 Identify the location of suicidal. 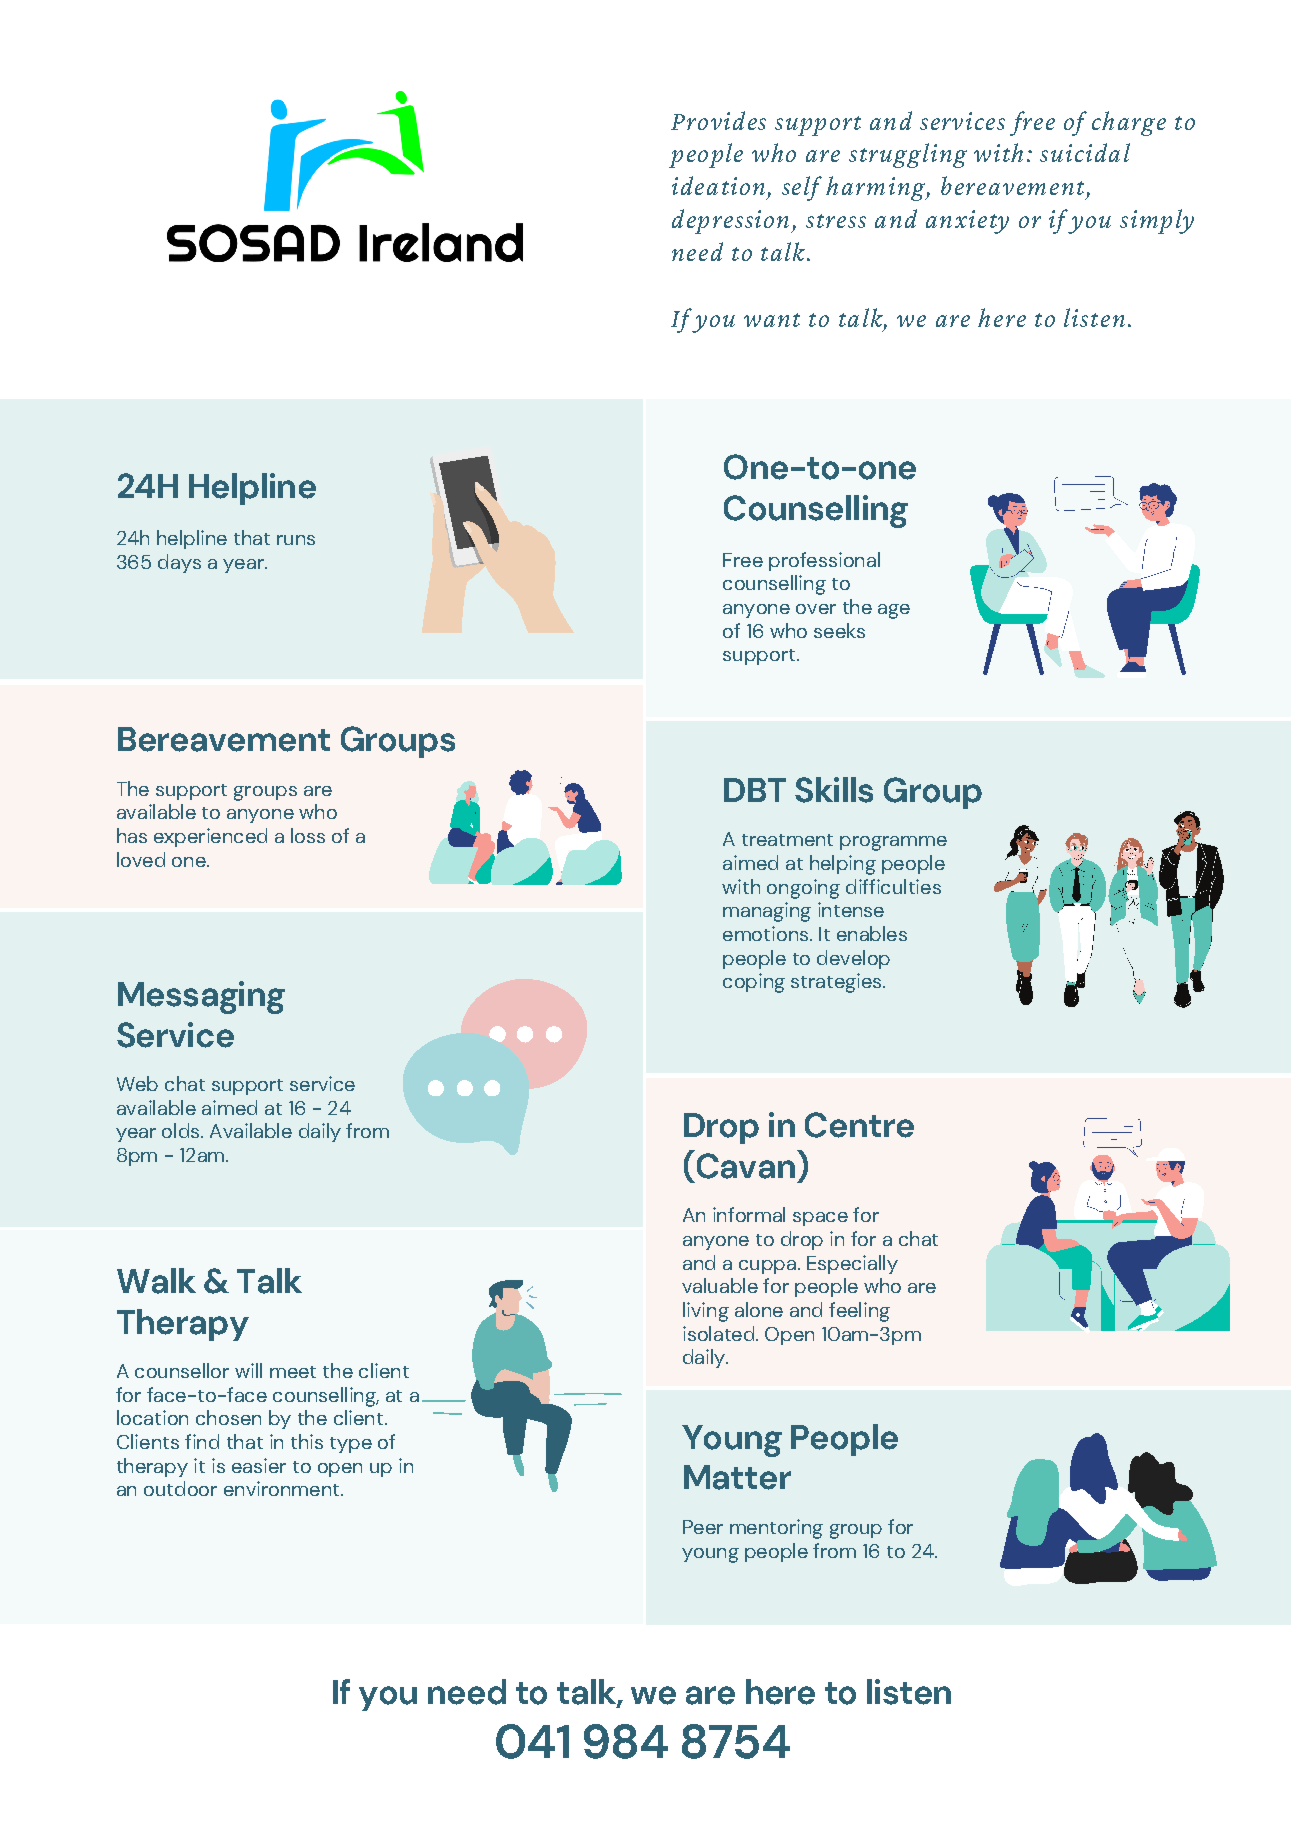
(1085, 152).
